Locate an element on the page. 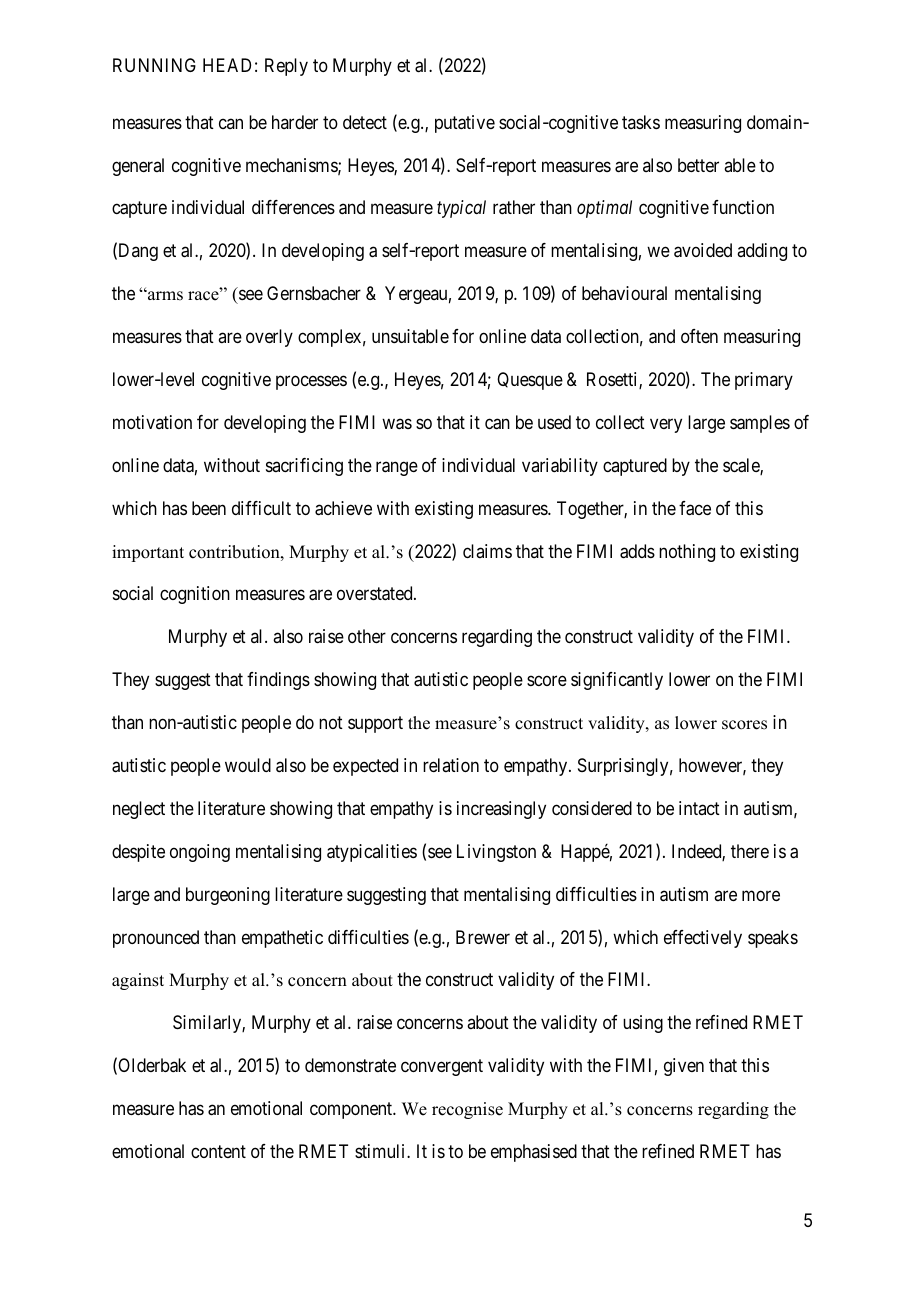  race is located at coordinates (204, 296).
